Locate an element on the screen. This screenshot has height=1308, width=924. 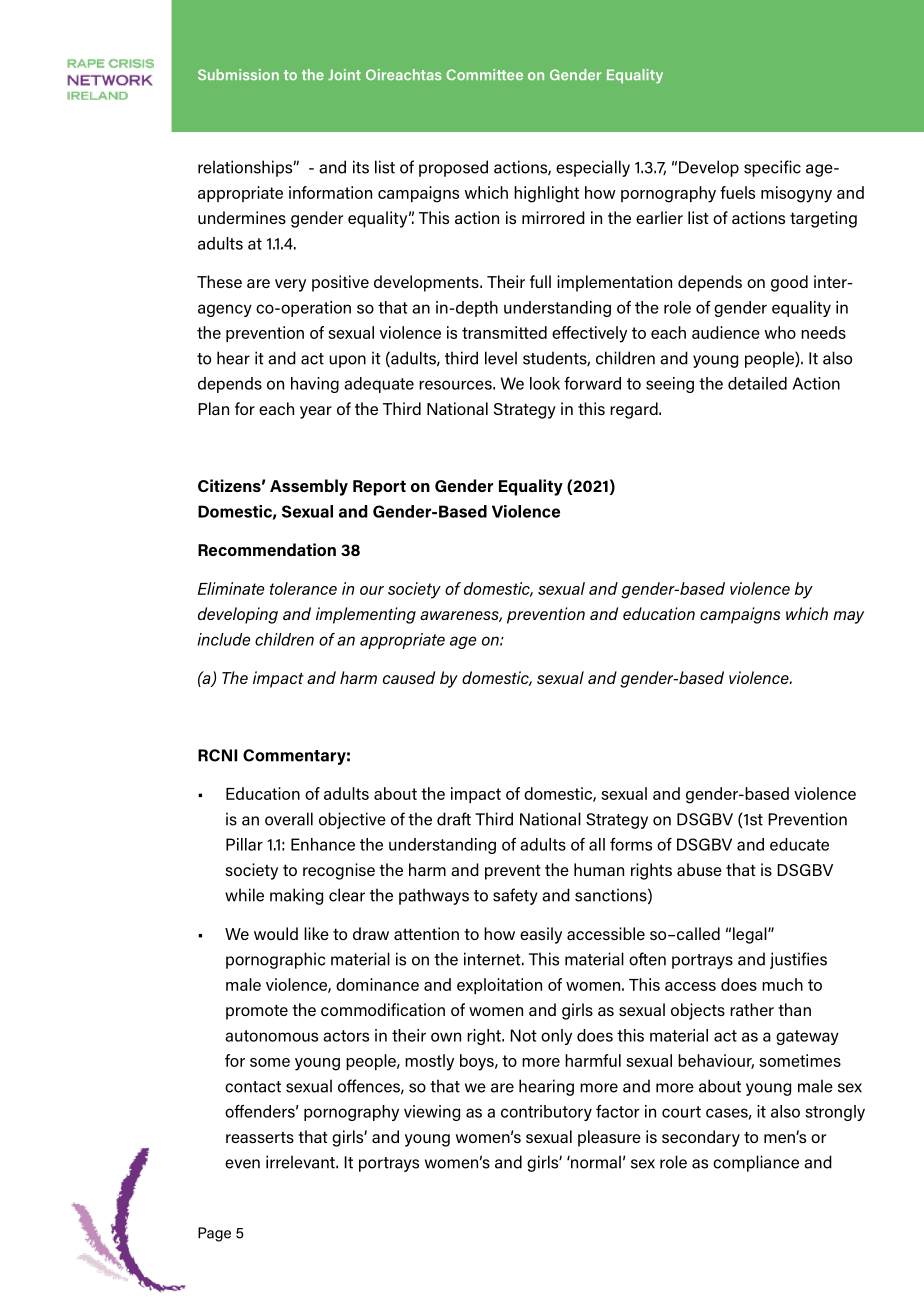
safety is located at coordinates (515, 896).
